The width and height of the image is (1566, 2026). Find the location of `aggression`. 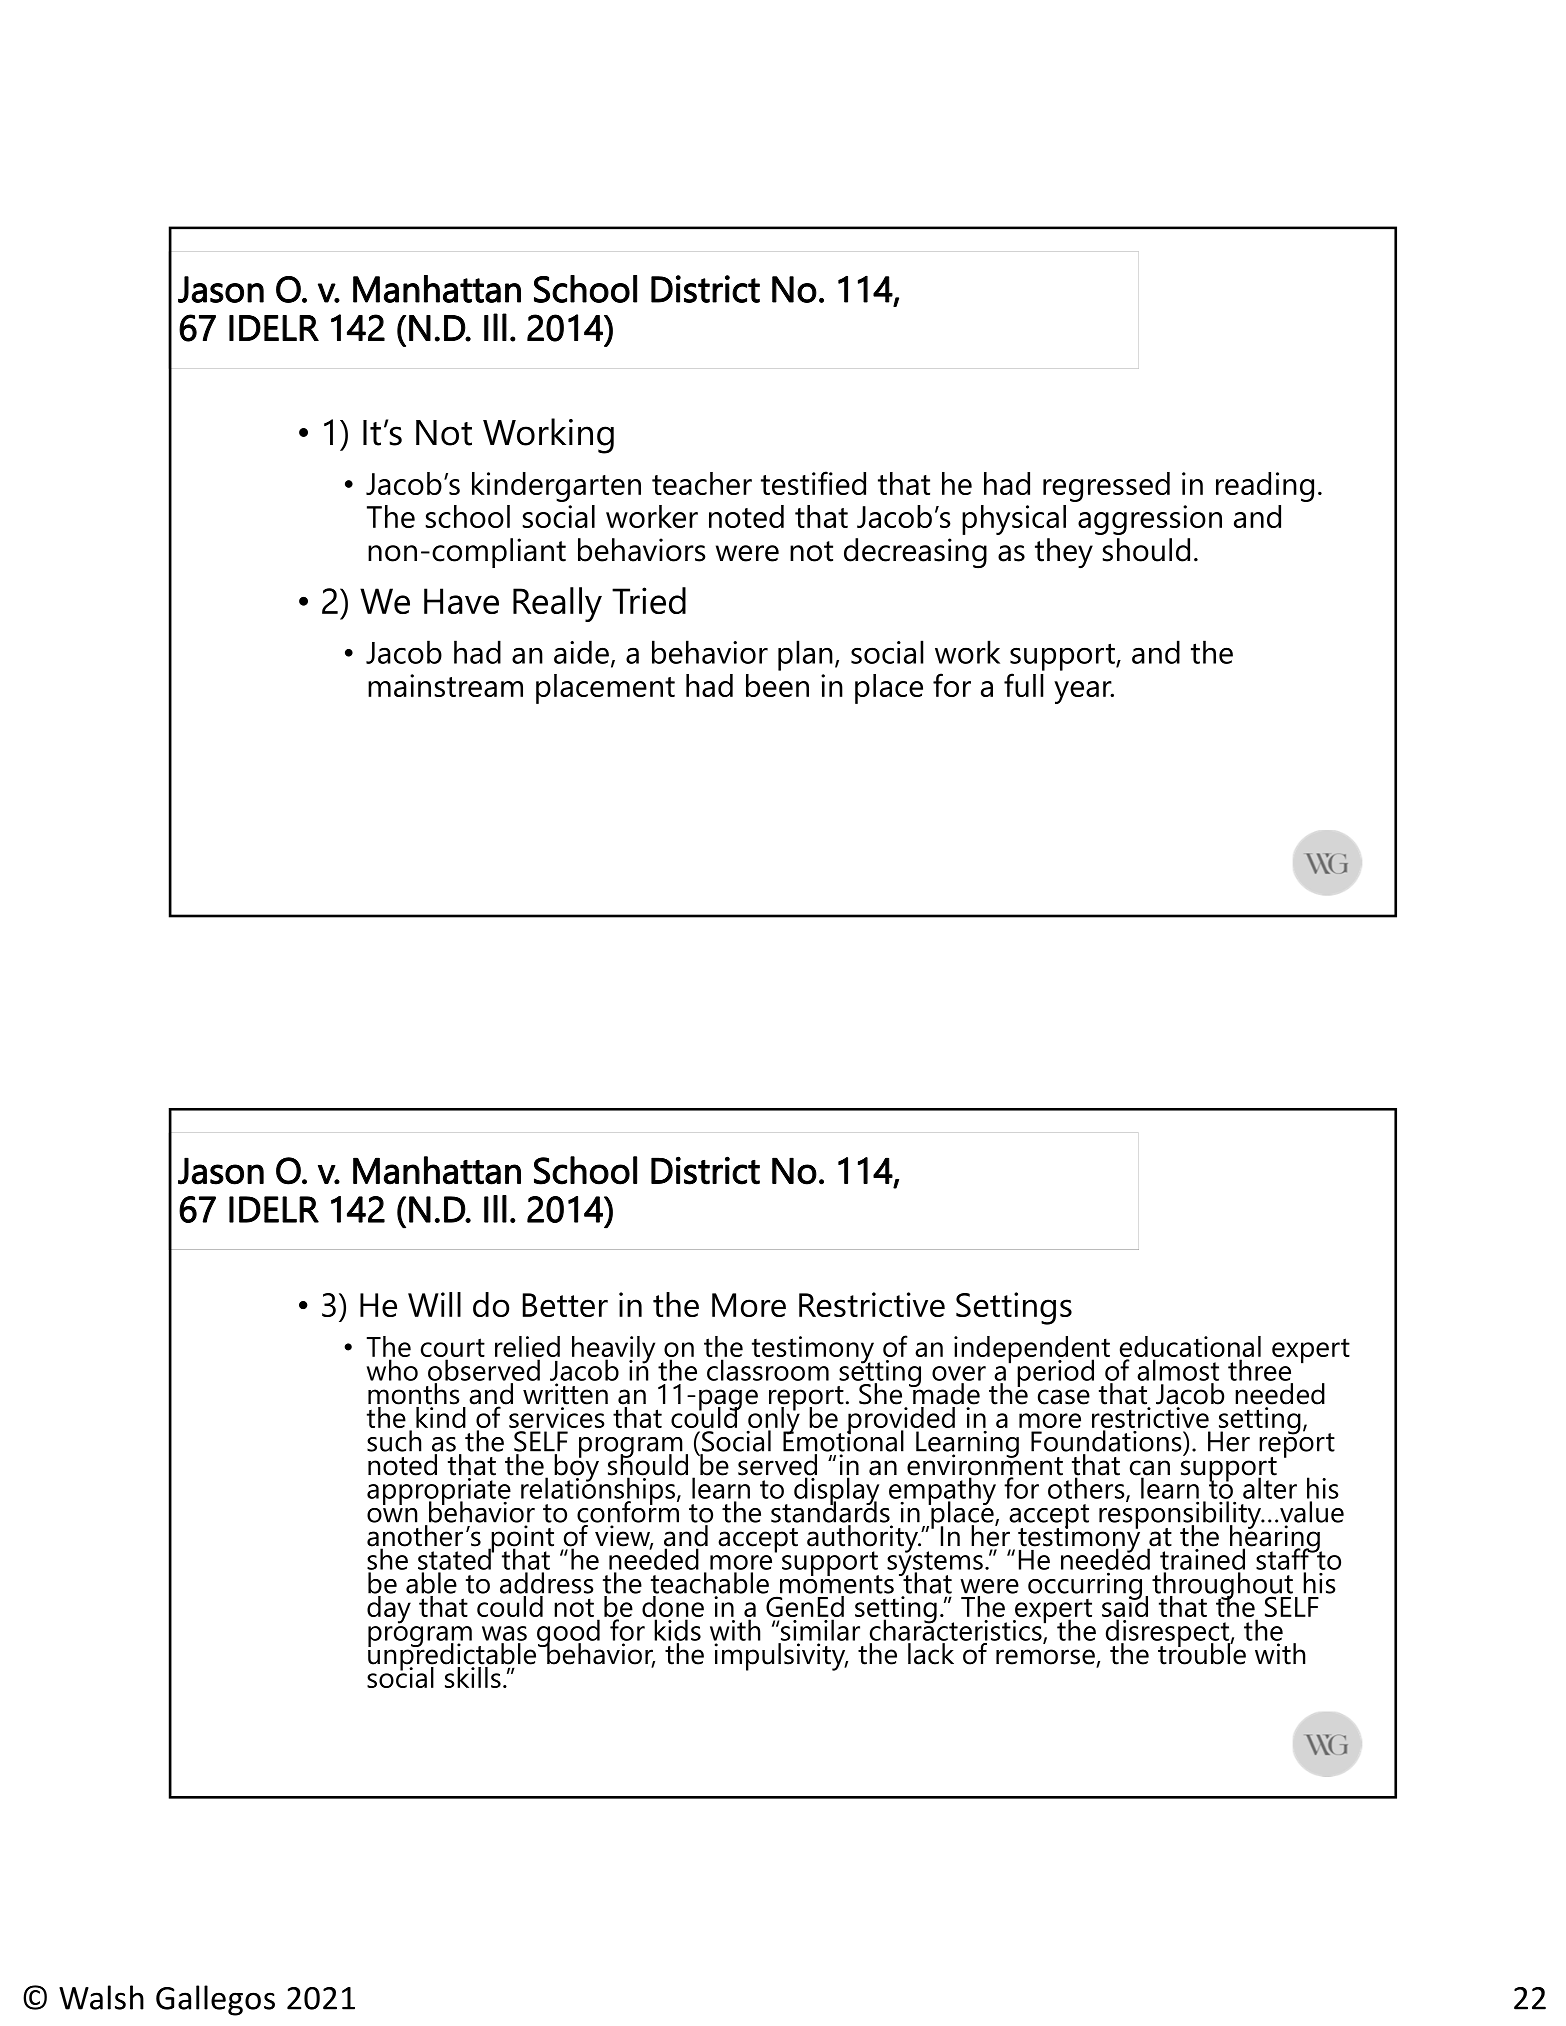

aggression is located at coordinates (1150, 520).
